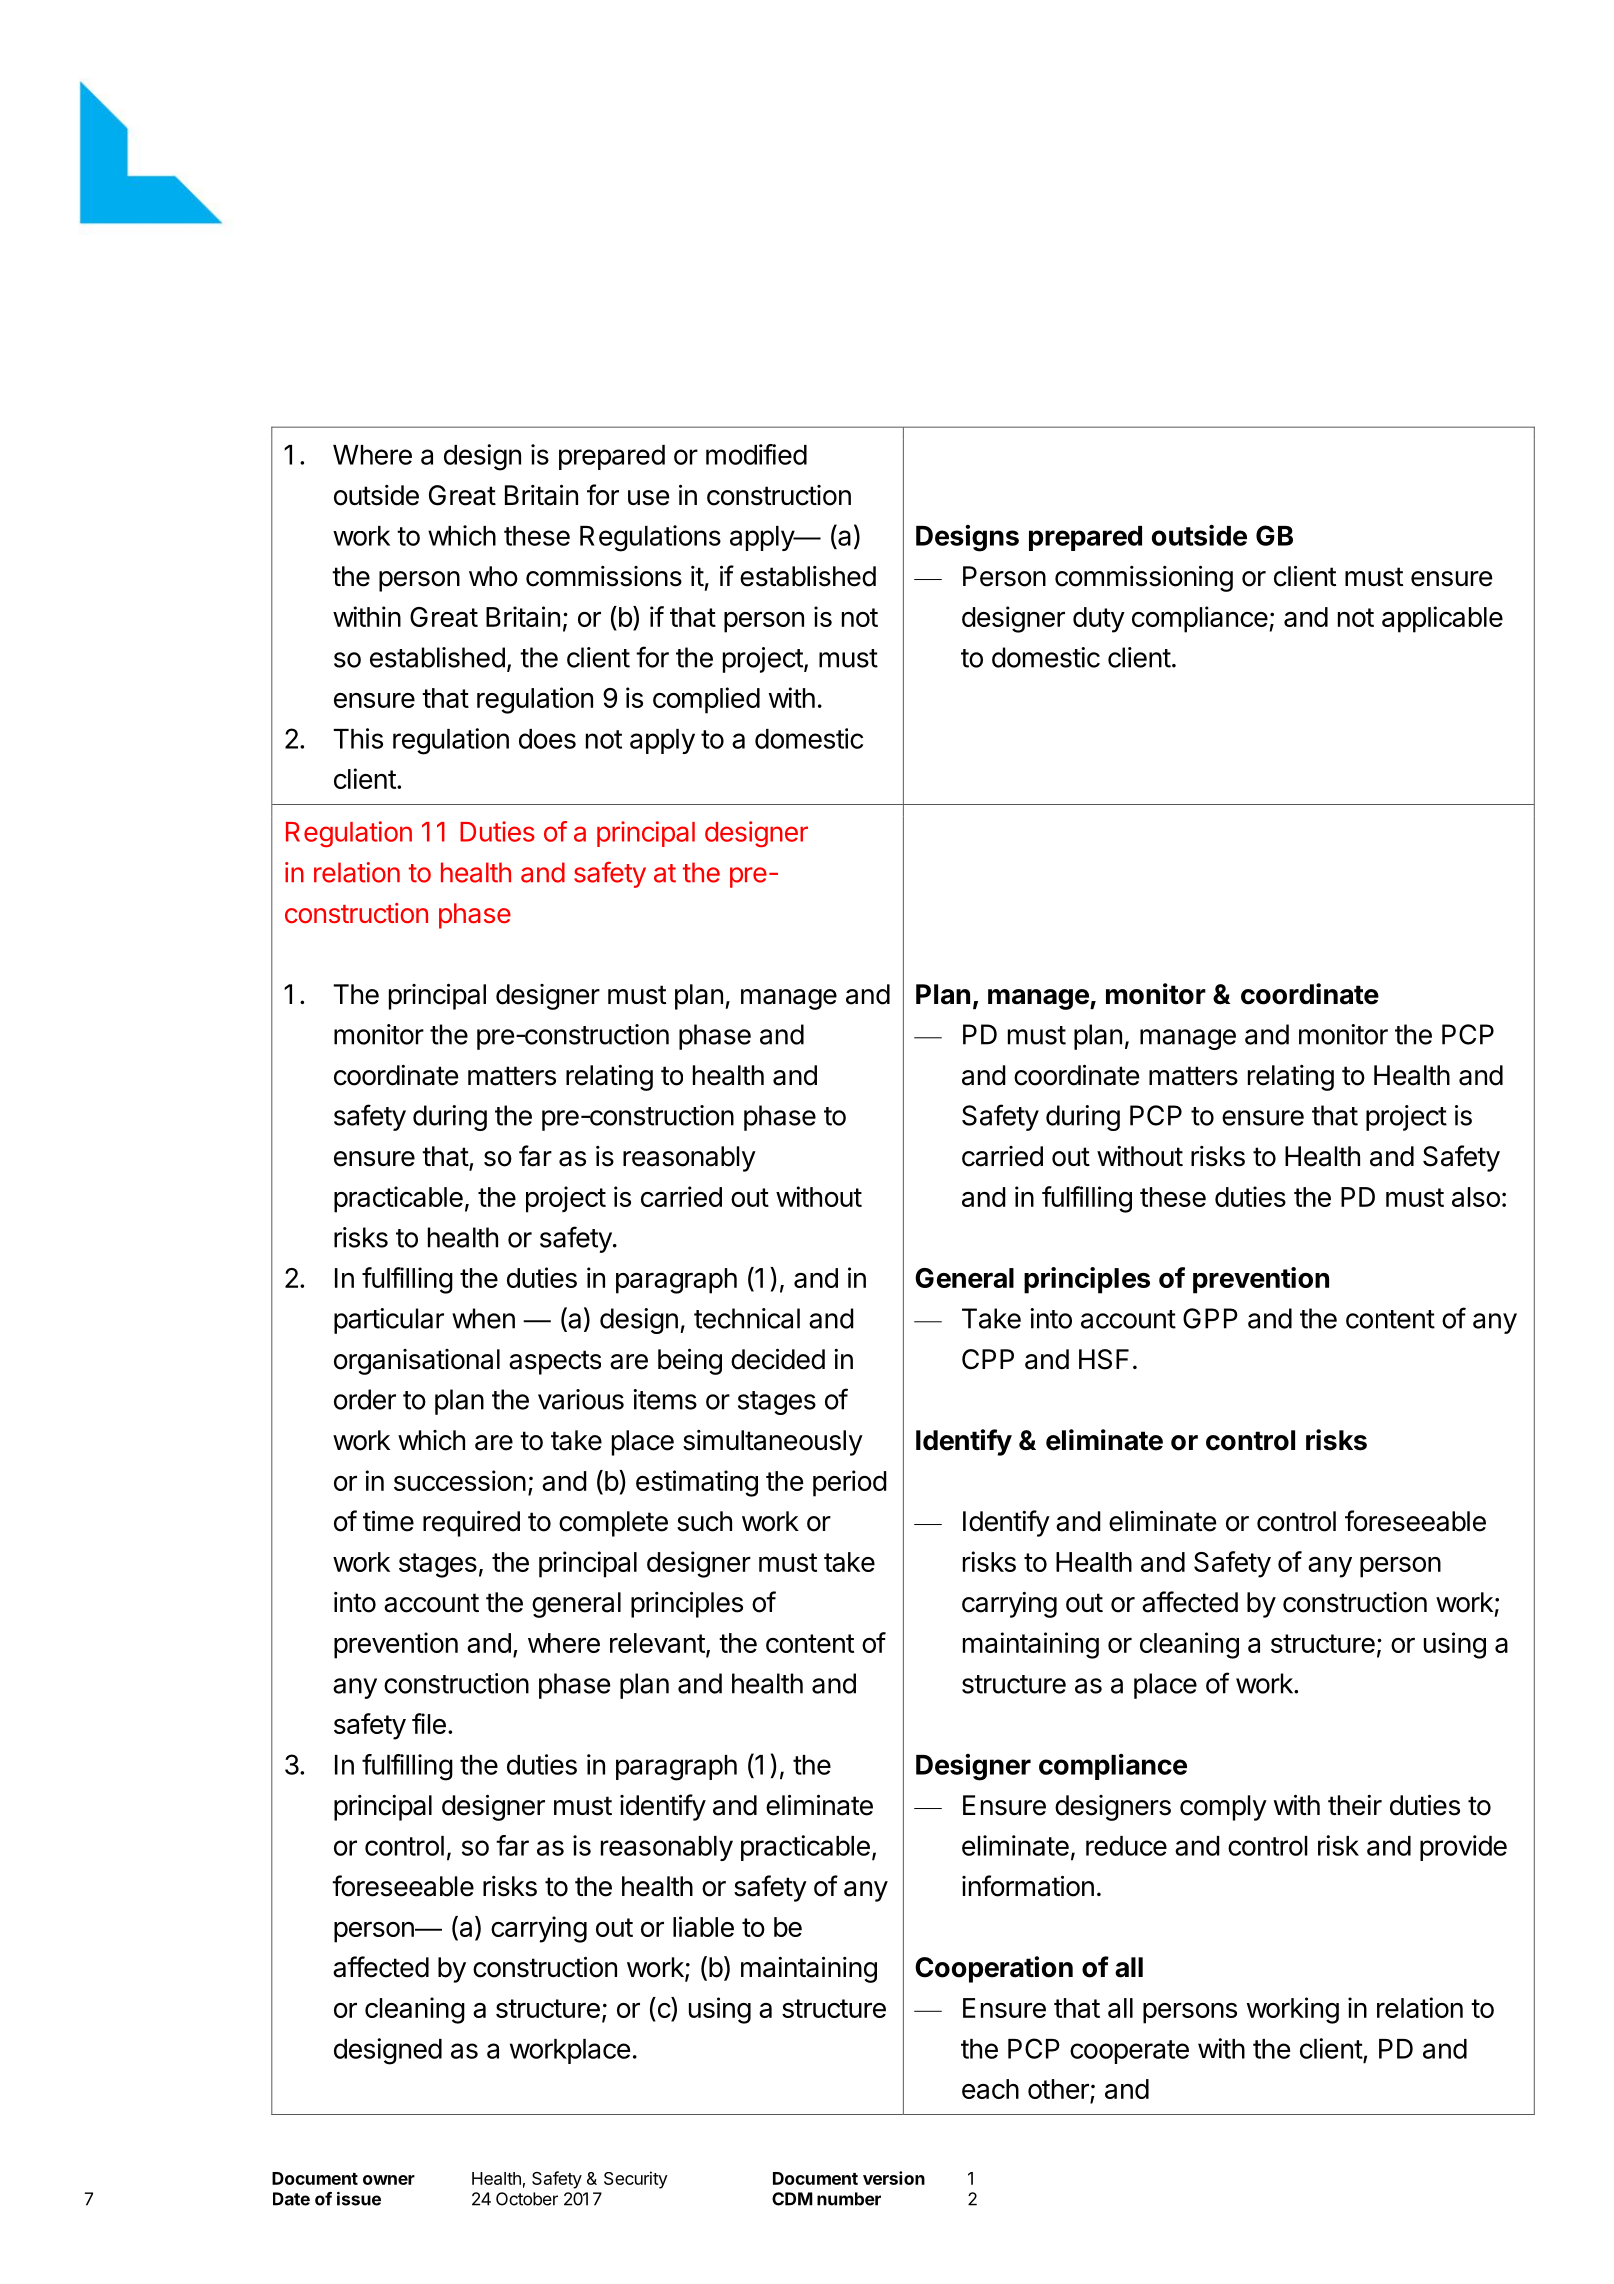 This document has height=2284, width=1614. I want to click on modified, so click(756, 454).
